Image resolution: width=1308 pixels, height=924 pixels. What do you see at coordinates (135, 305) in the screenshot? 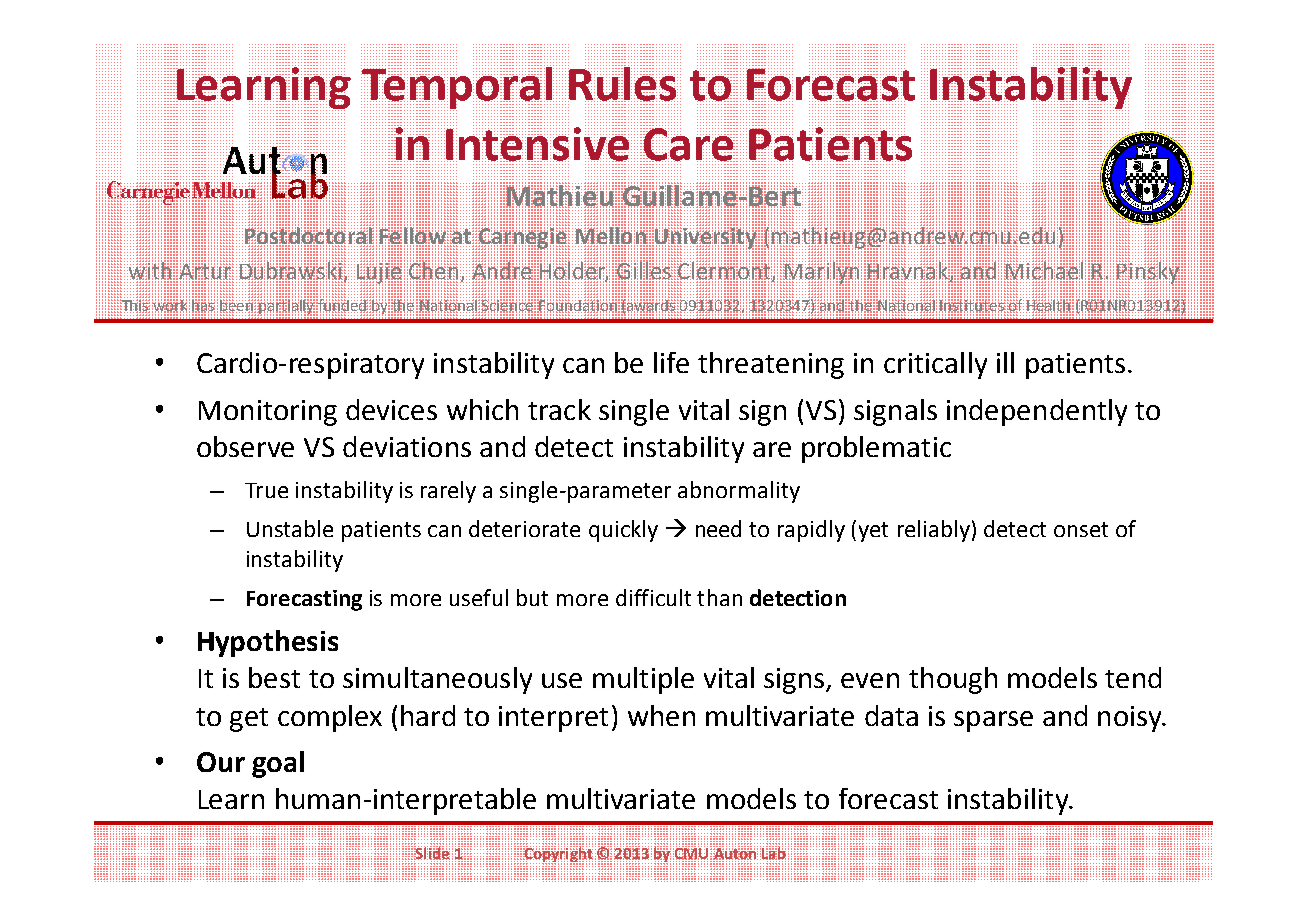
I see `This` at bounding box center [135, 305].
